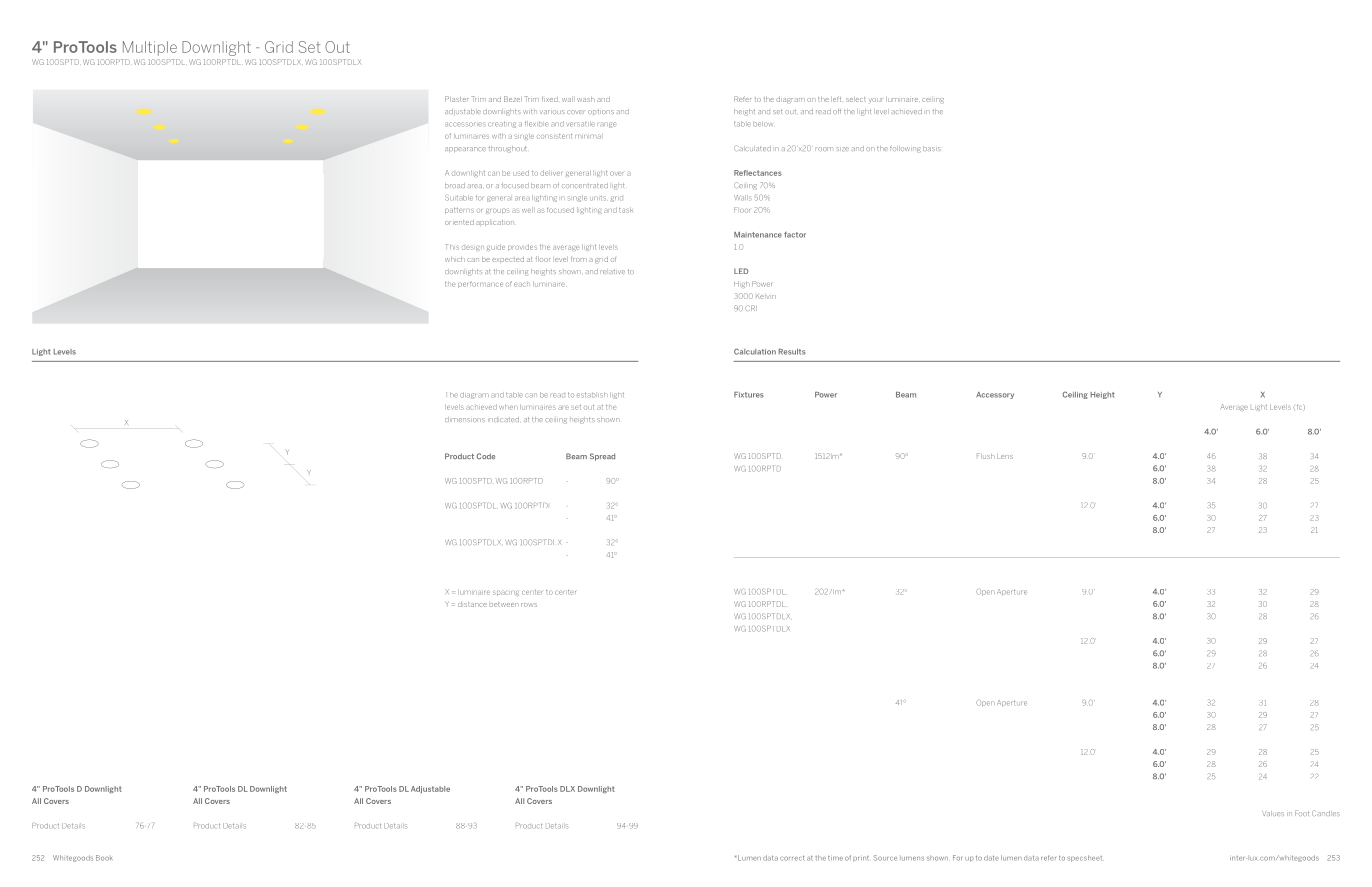  What do you see at coordinates (459, 222) in the screenshot?
I see `oriented` at bounding box center [459, 222].
